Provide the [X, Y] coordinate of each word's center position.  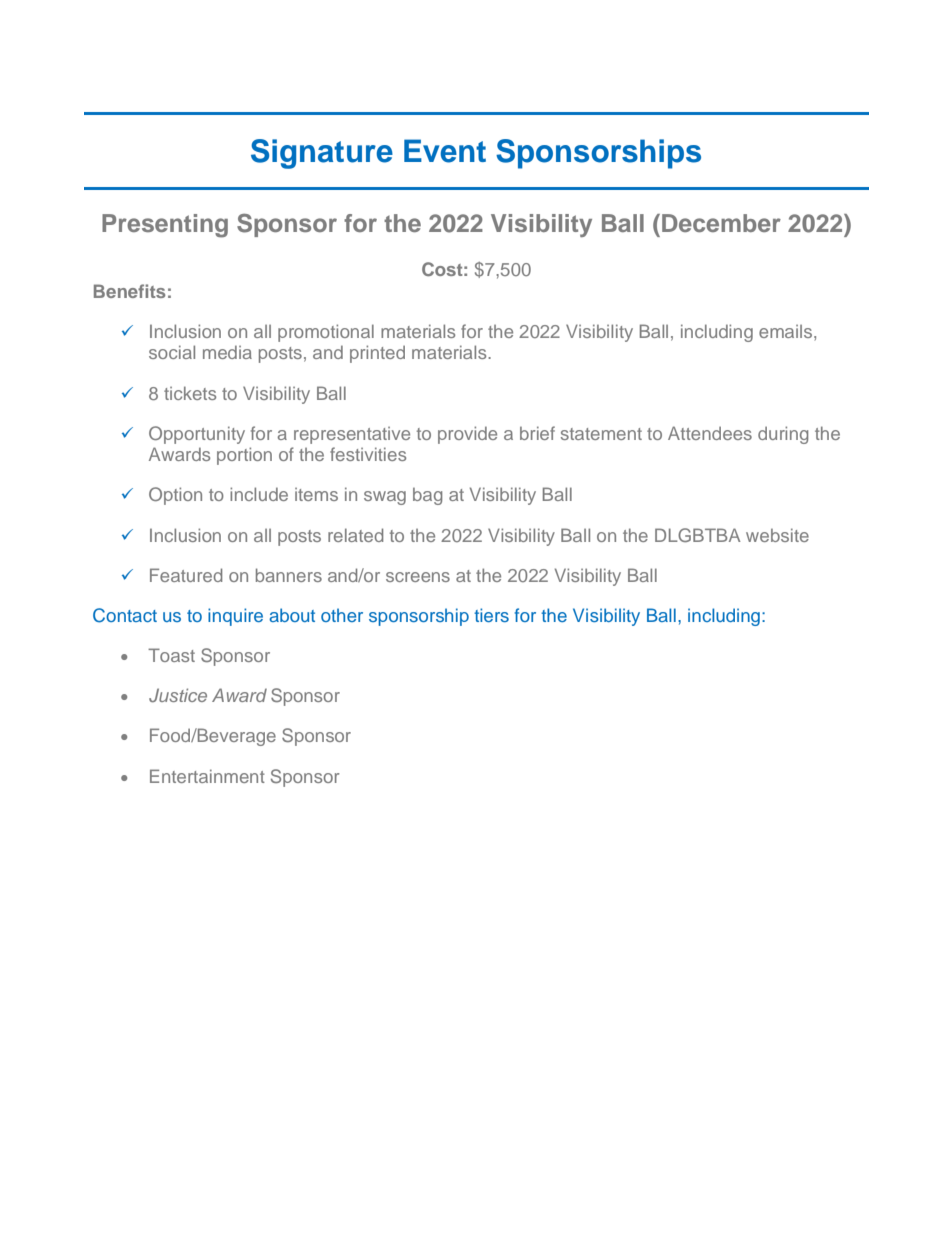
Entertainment [207, 776]
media [227, 352]
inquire [235, 617]
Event [445, 151]
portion [244, 456]
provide [467, 435]
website [777, 535]
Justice [178, 695]
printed [377, 354]
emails [787, 331]
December [721, 223]
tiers [491, 615]
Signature [322, 154]
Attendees [710, 433]
